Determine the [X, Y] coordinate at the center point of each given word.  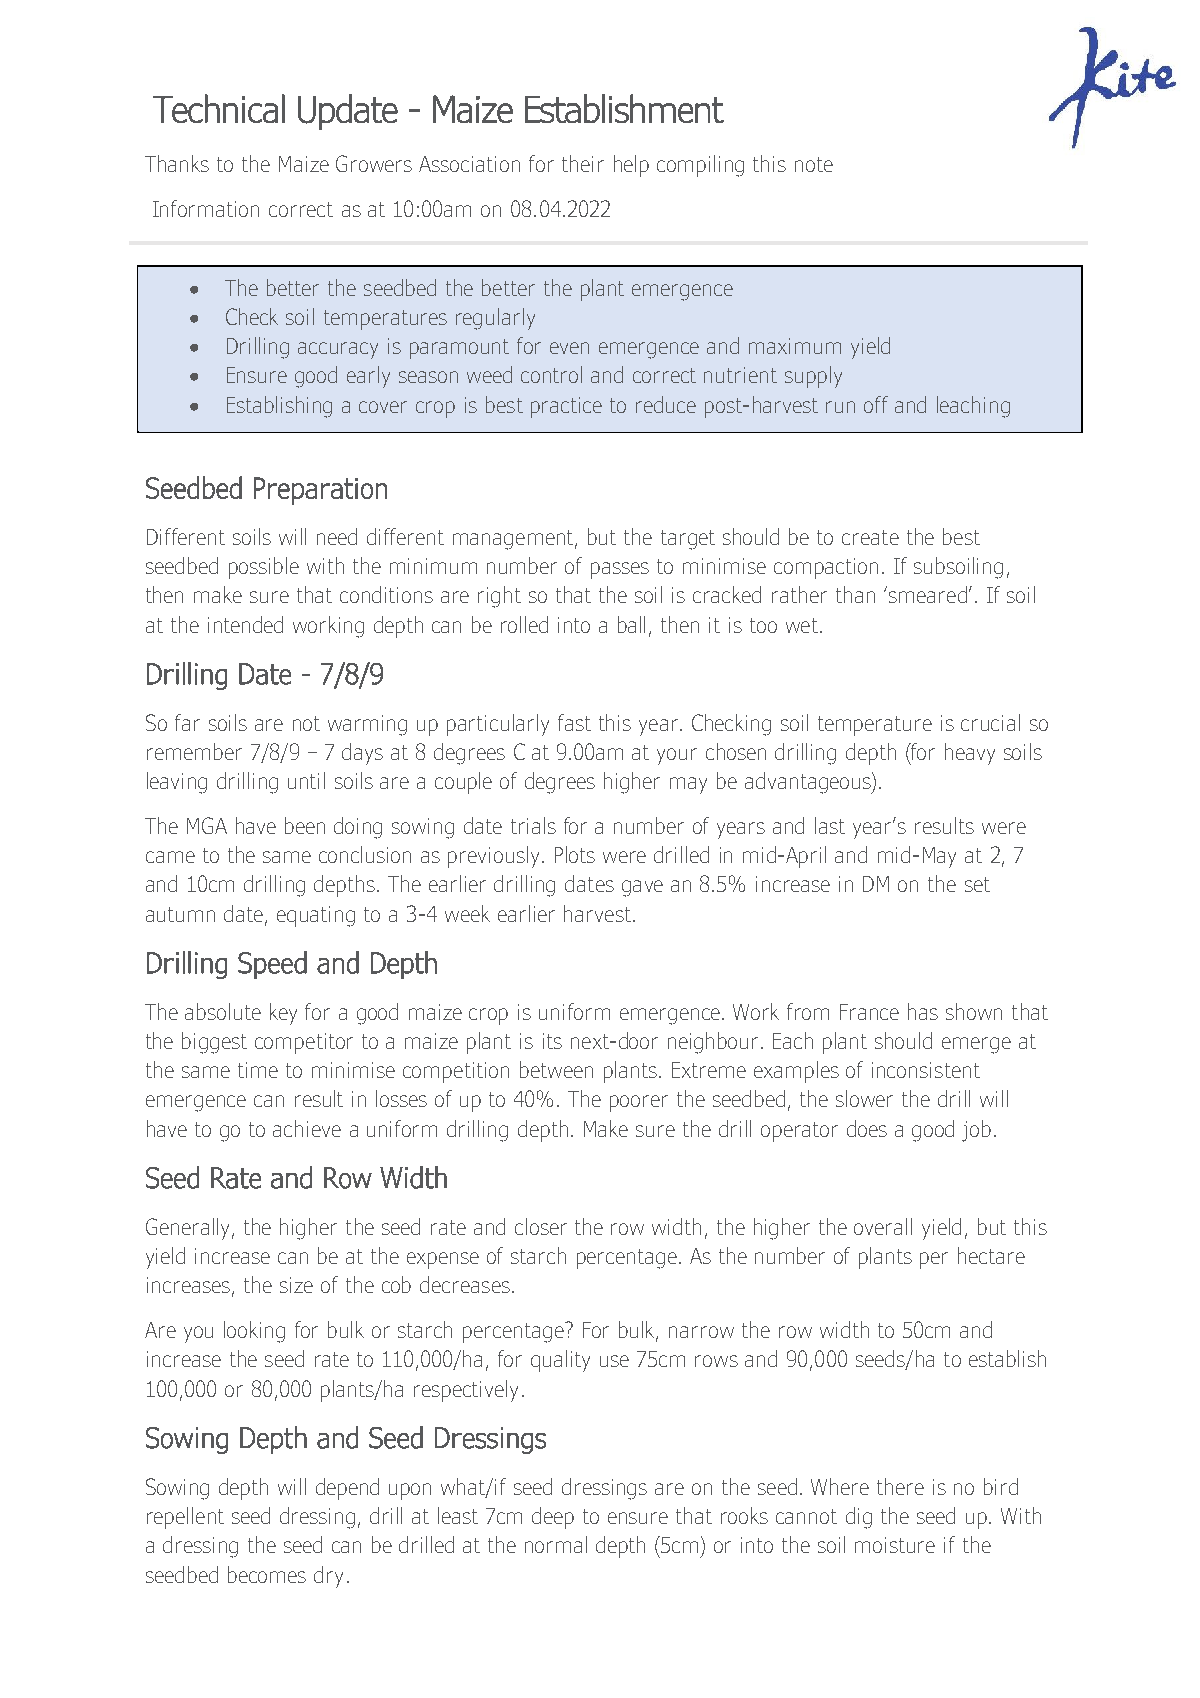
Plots [575, 854]
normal [556, 1544]
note [814, 164]
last [830, 825]
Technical [219, 108]
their [583, 163]
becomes [267, 1574]
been [305, 825]
